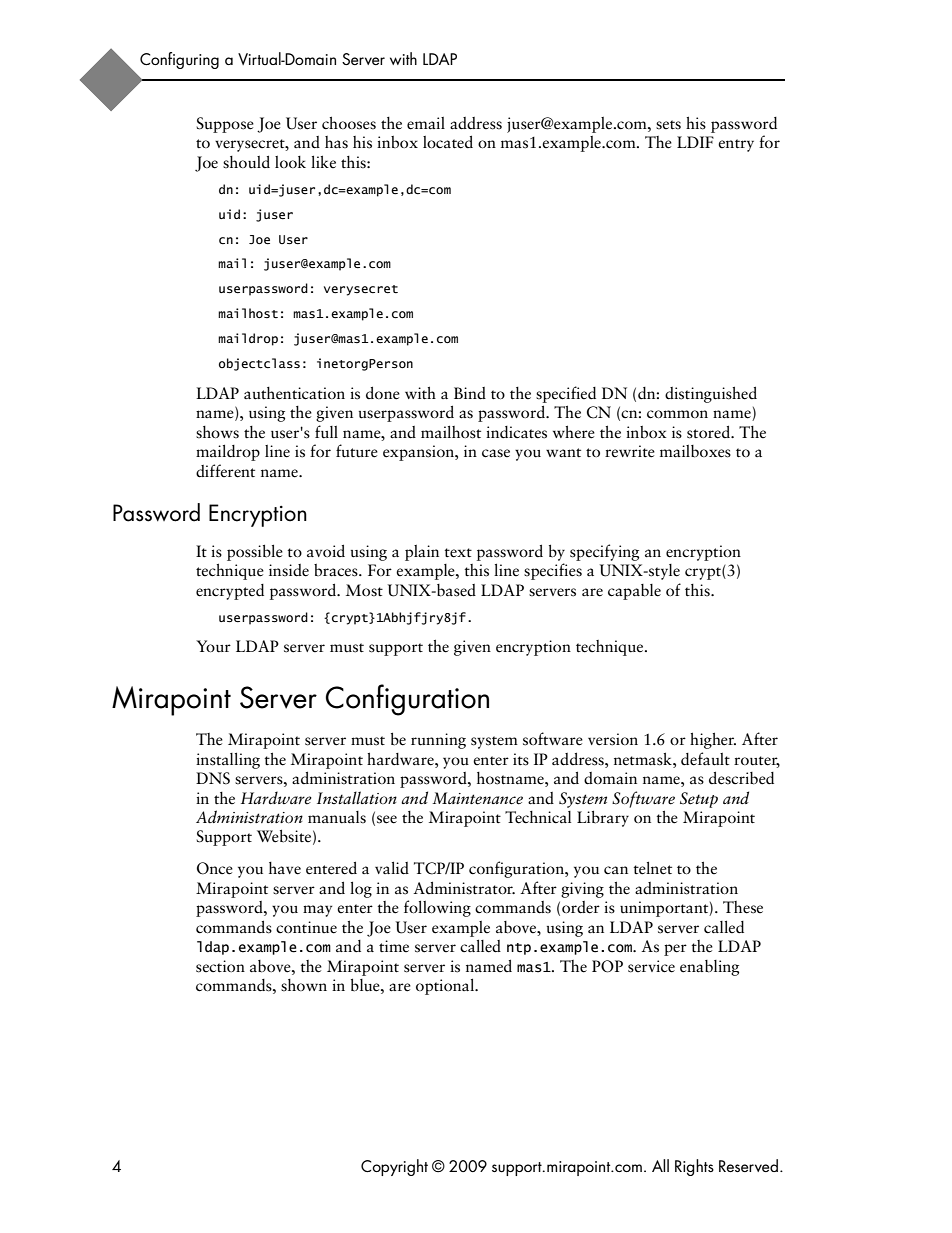  Describe the element at coordinates (255, 552) in the screenshot. I see `possible` at that location.
